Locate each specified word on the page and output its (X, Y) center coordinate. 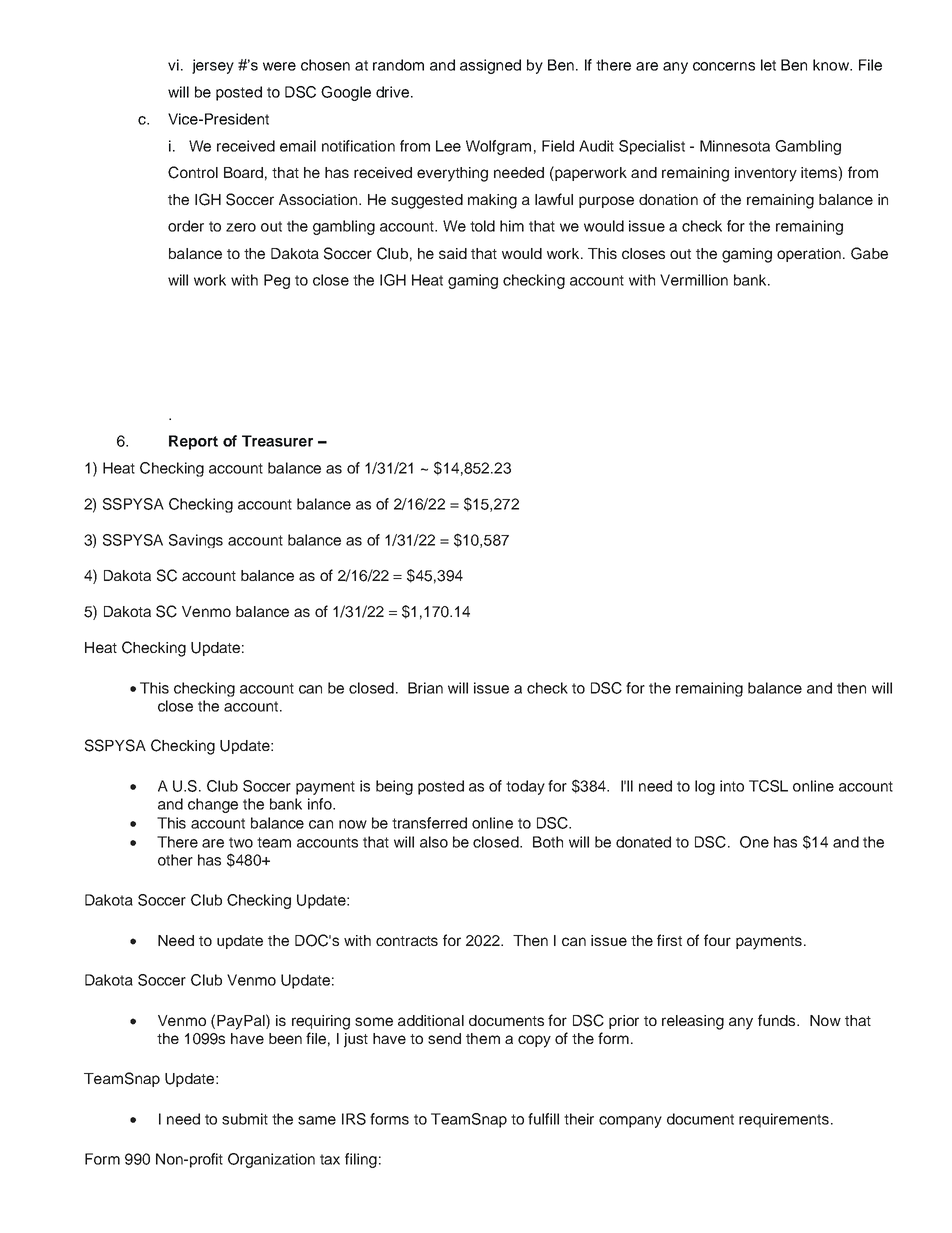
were (279, 66)
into (732, 786)
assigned (490, 66)
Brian (425, 688)
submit (245, 1119)
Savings (196, 541)
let (768, 65)
